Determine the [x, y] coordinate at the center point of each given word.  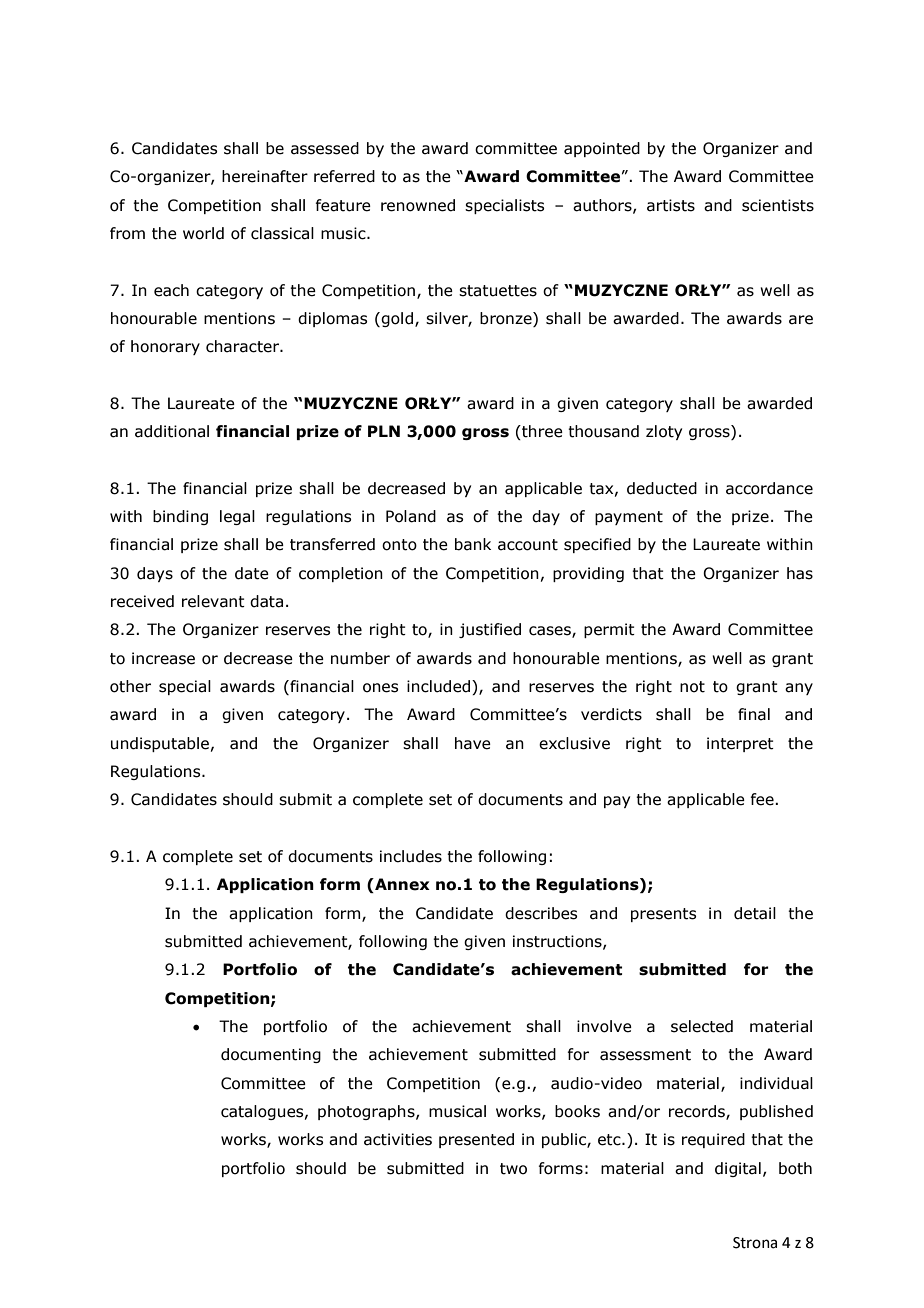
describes [541, 913]
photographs [367, 1112]
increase [163, 658]
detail [755, 913]
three [541, 432]
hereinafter [265, 176]
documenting [271, 1055]
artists [671, 205]
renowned [418, 205]
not [692, 687]
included [438, 686]
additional [172, 431]
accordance [769, 488]
